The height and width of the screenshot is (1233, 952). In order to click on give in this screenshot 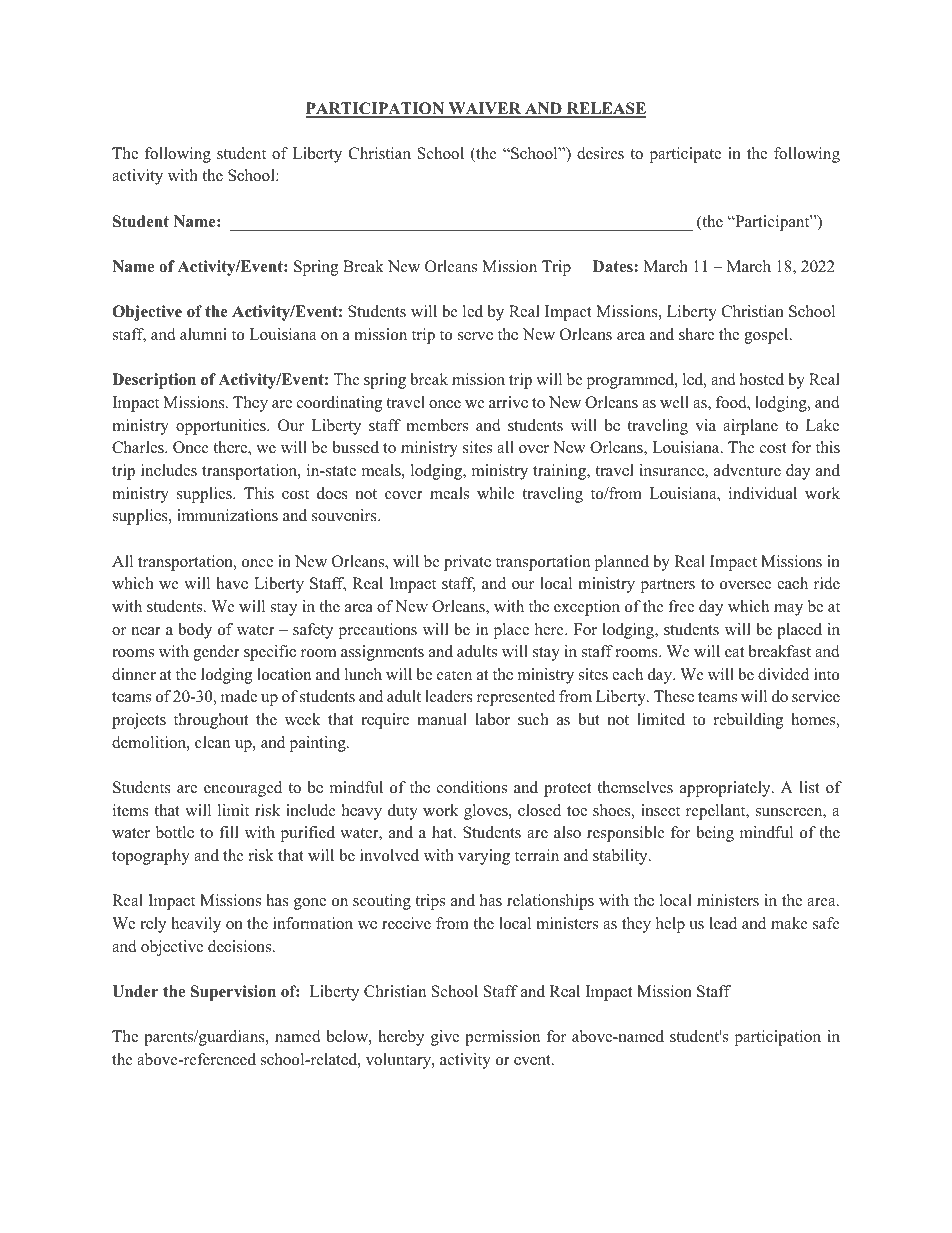, I will do `click(445, 1038)`.
